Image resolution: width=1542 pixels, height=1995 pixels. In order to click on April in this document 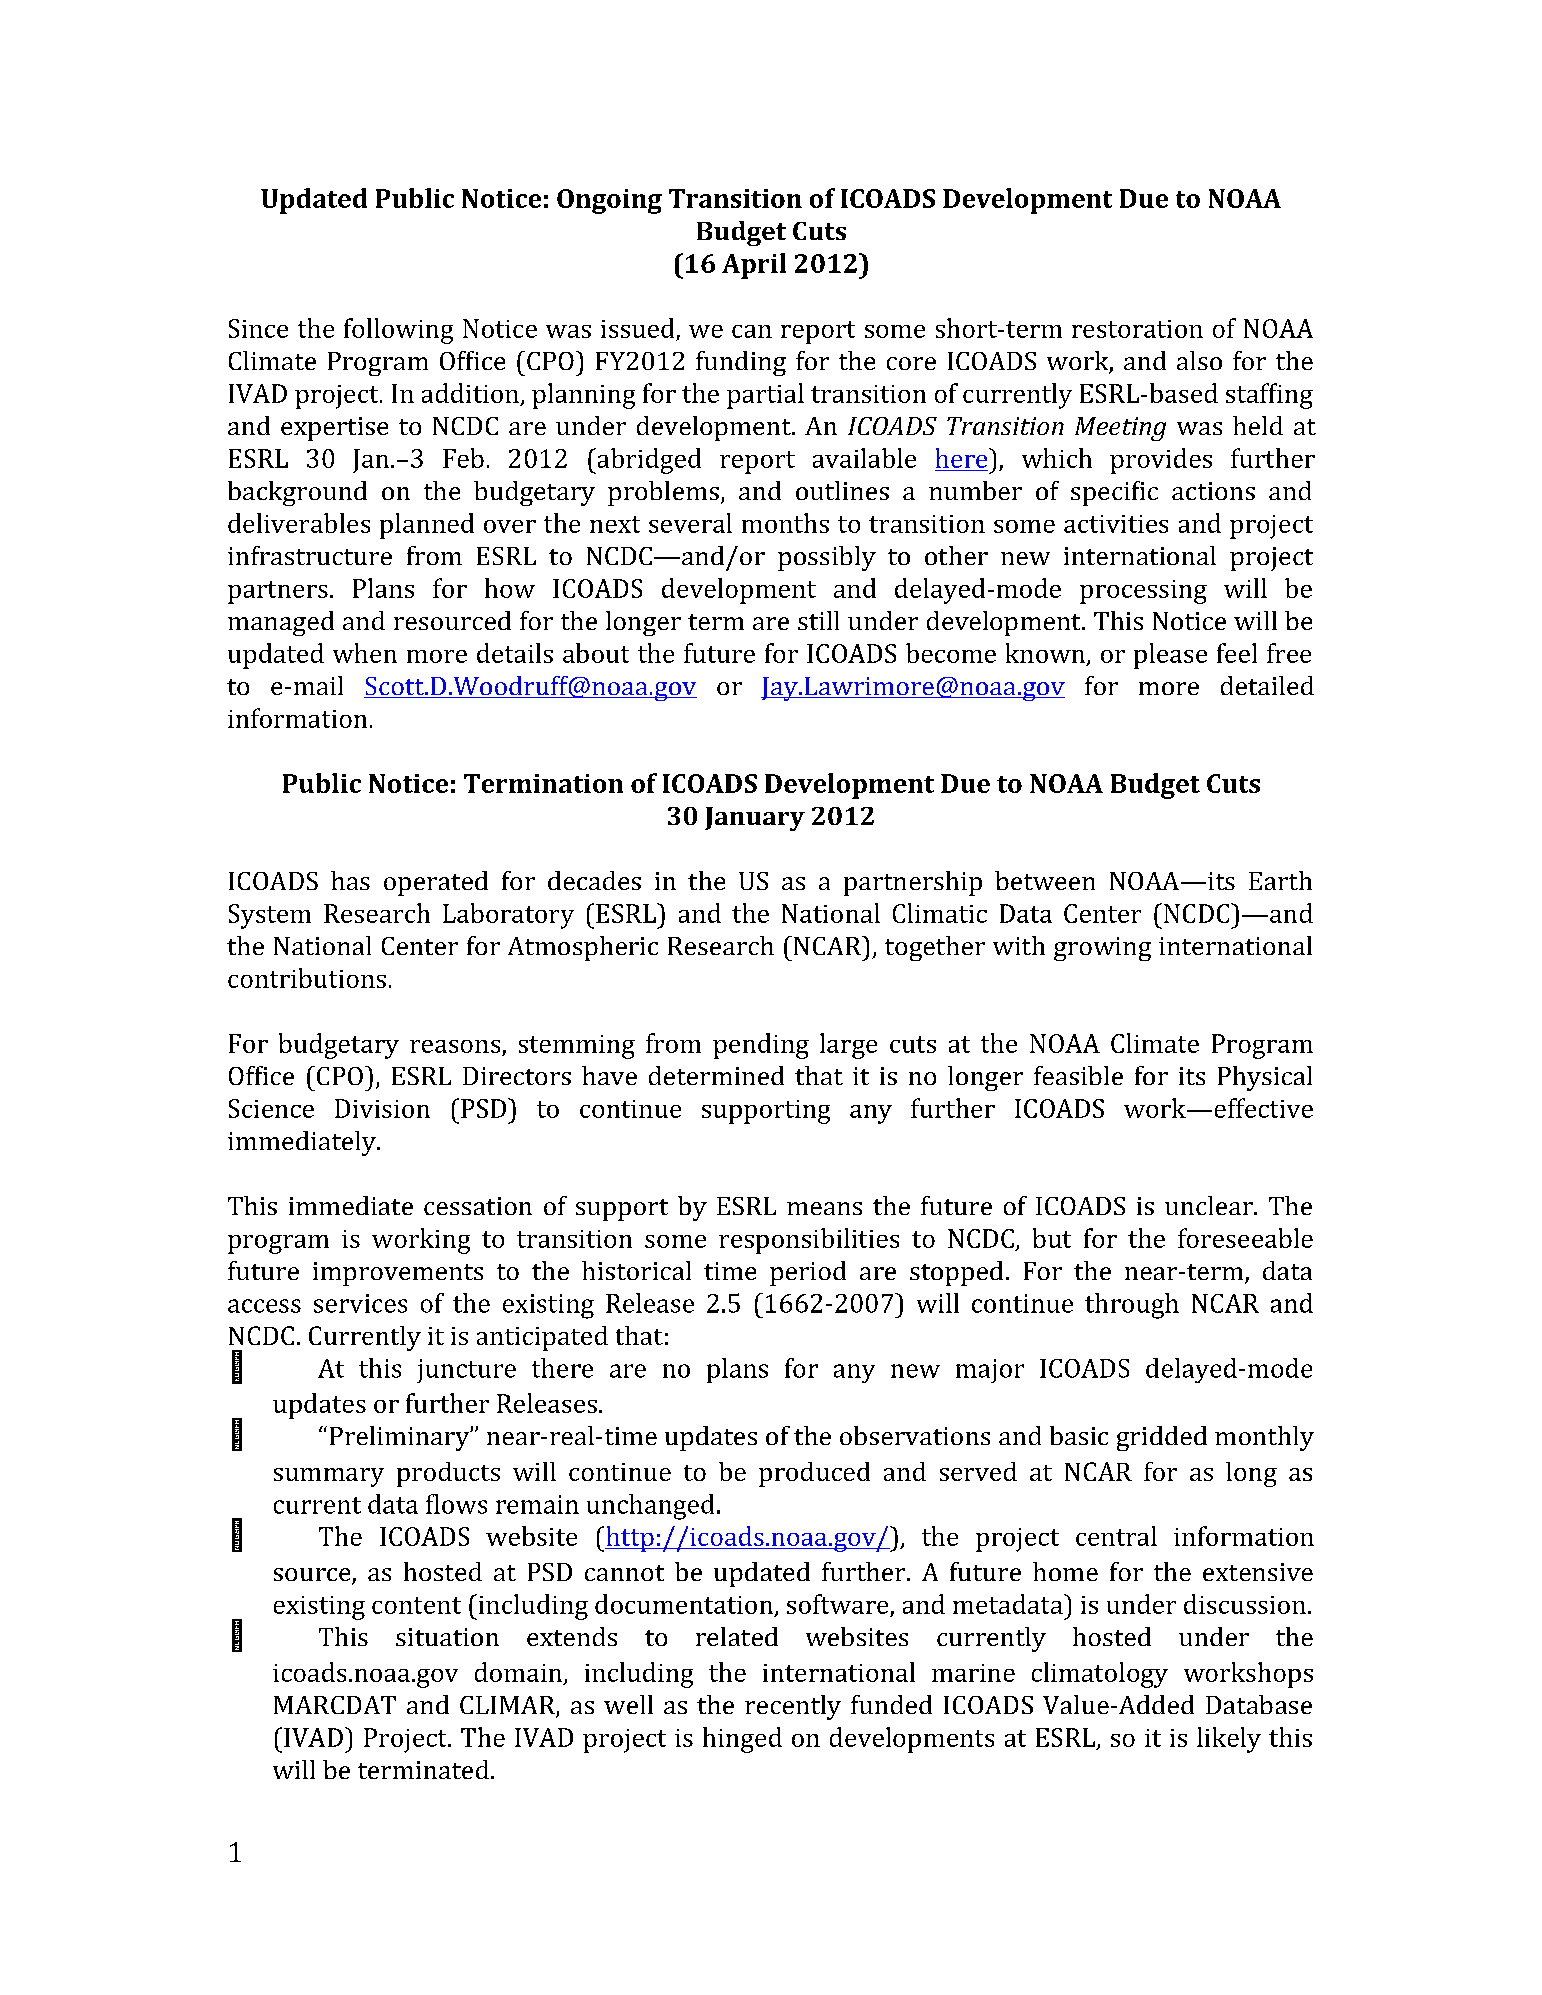, I will do `click(754, 266)`.
